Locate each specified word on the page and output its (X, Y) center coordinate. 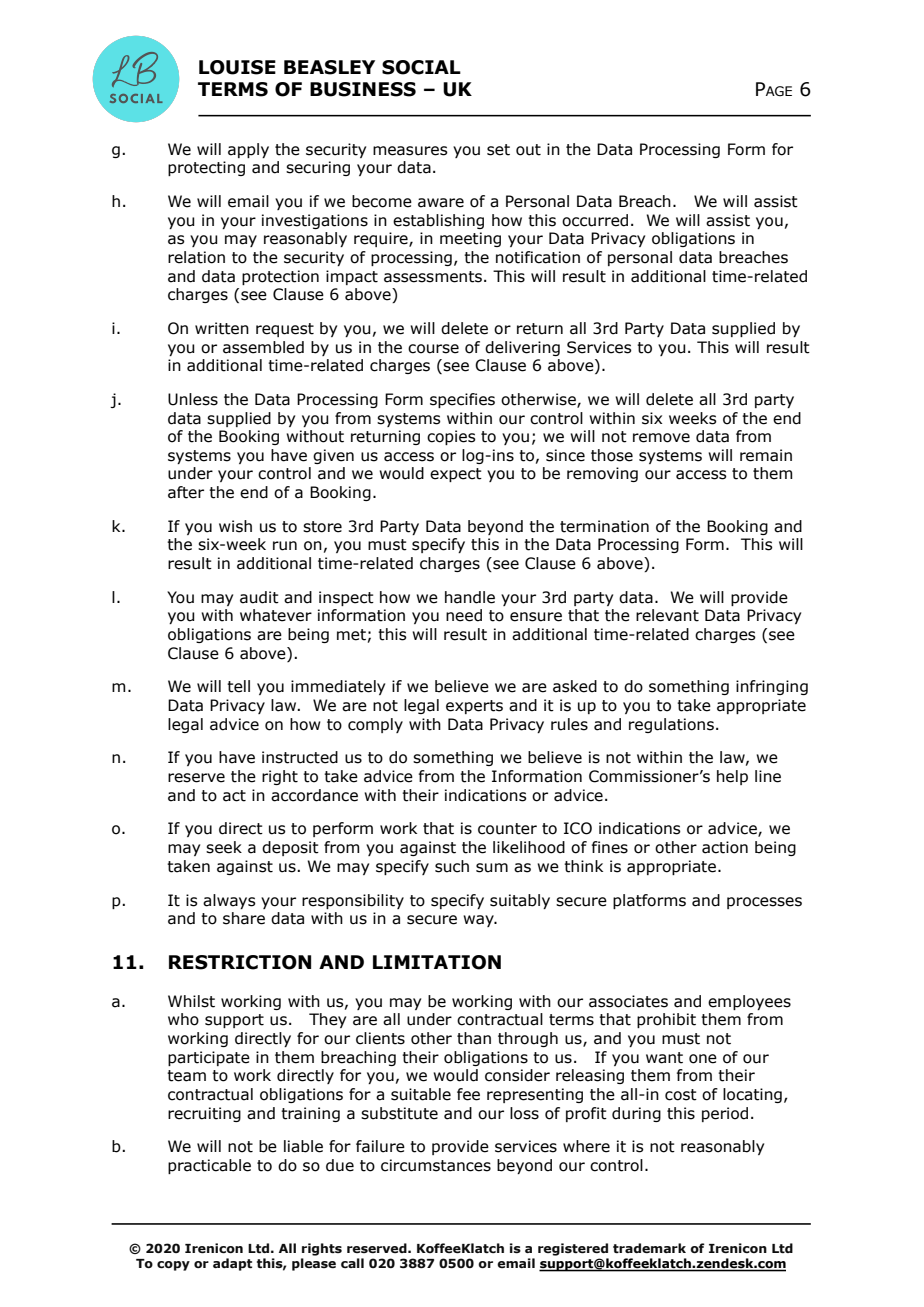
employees (749, 1002)
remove (661, 438)
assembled (263, 347)
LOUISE (237, 67)
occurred (595, 220)
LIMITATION (437, 962)
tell (238, 686)
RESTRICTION (240, 962)
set (498, 150)
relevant (667, 615)
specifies (462, 400)
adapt (232, 1264)
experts (474, 707)
